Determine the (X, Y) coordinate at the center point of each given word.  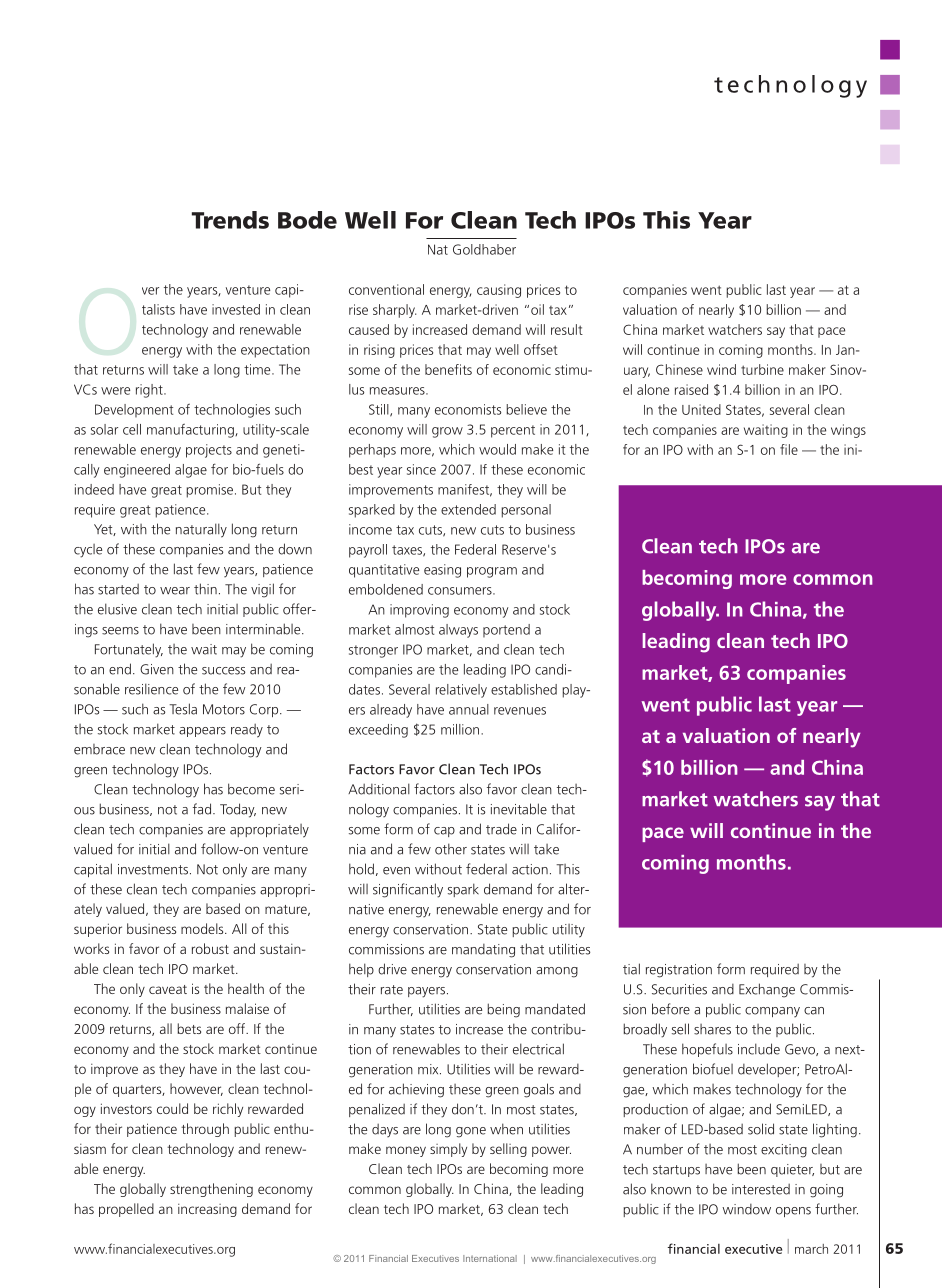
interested (761, 1189)
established (524, 689)
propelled (126, 1210)
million (461, 729)
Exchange (767, 990)
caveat (168, 989)
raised (691, 389)
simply (448, 1150)
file (789, 449)
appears (202, 732)
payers (428, 992)
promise (210, 491)
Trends (230, 220)
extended (468, 509)
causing (499, 291)
